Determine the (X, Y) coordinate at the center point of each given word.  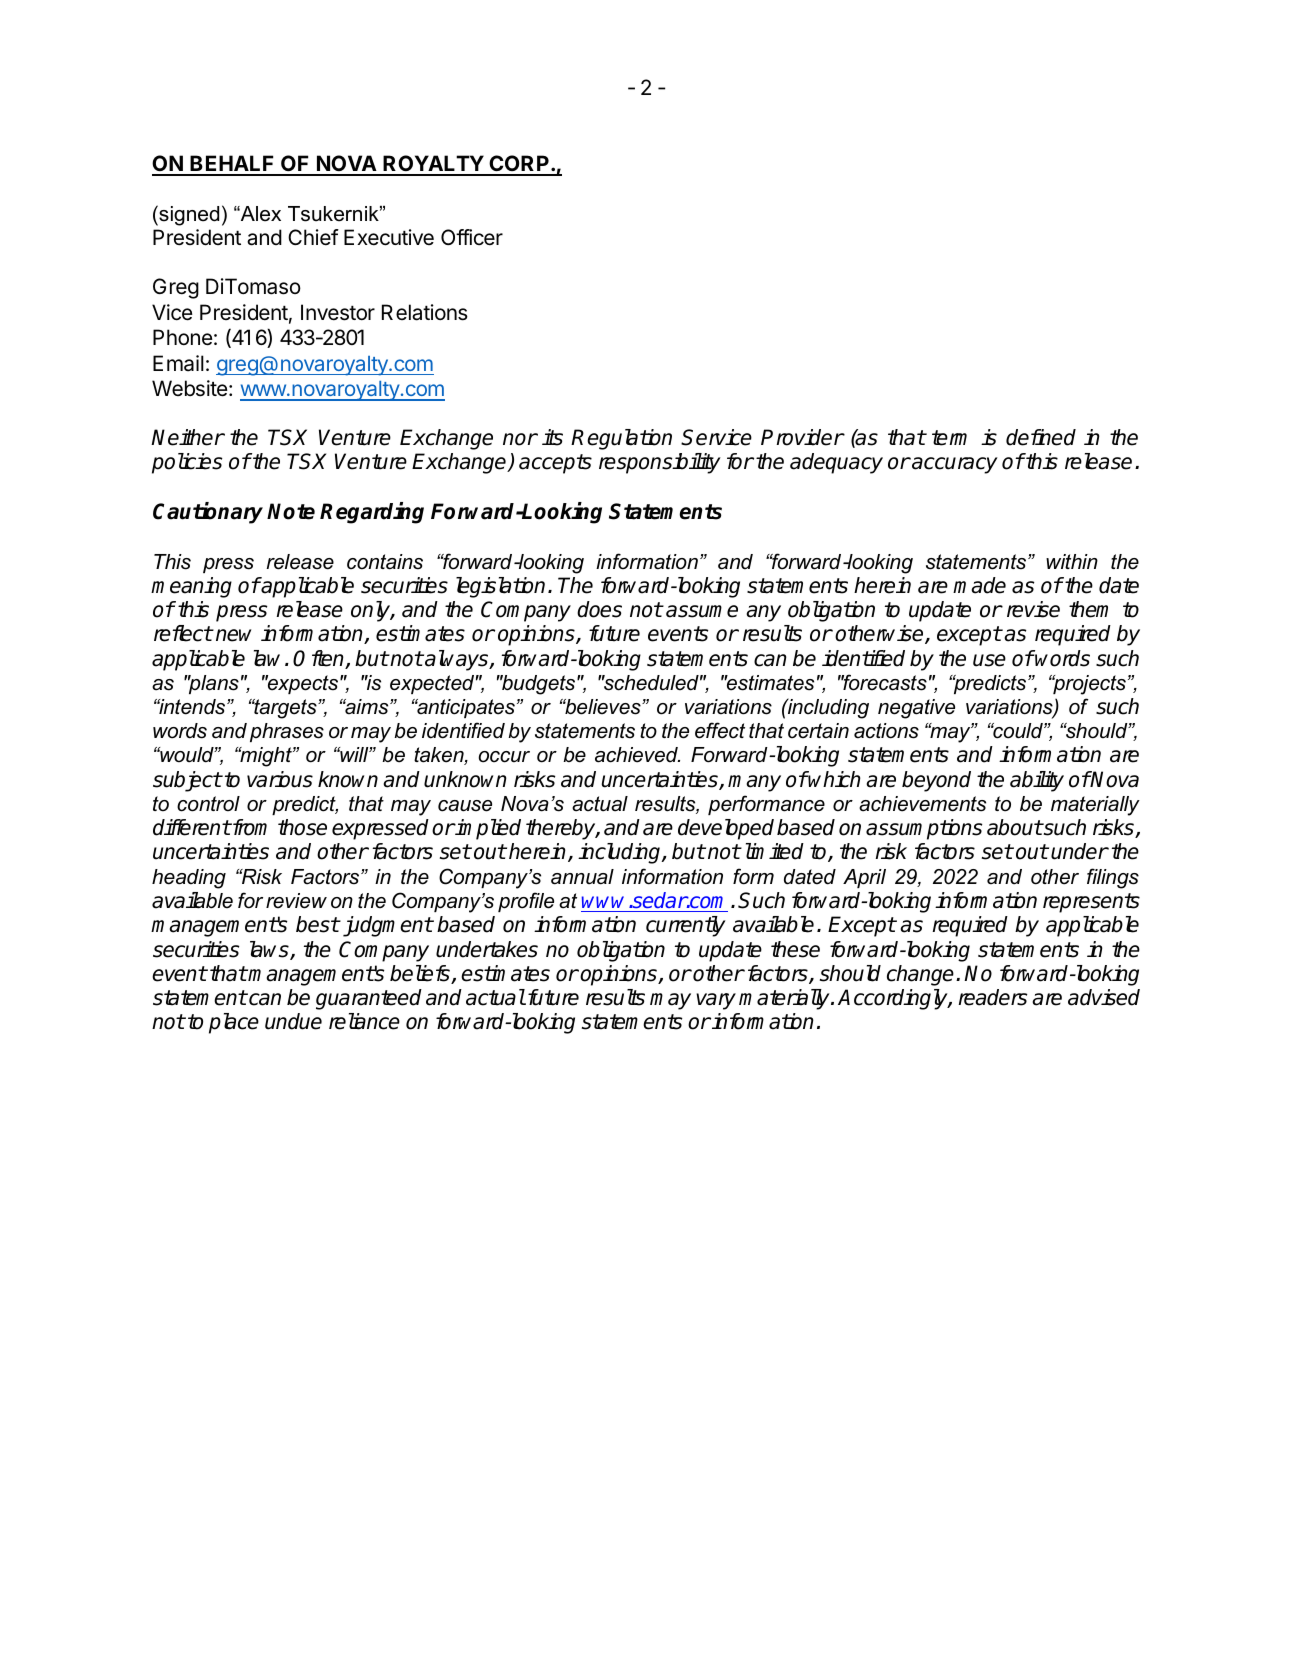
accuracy (954, 465)
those (302, 827)
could (1018, 731)
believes (603, 707)
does (599, 609)
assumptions (924, 829)
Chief (313, 237)
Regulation (621, 439)
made (979, 585)
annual (582, 877)
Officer (472, 237)
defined (1041, 437)
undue (293, 1021)
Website (191, 388)
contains (385, 562)
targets (285, 709)
